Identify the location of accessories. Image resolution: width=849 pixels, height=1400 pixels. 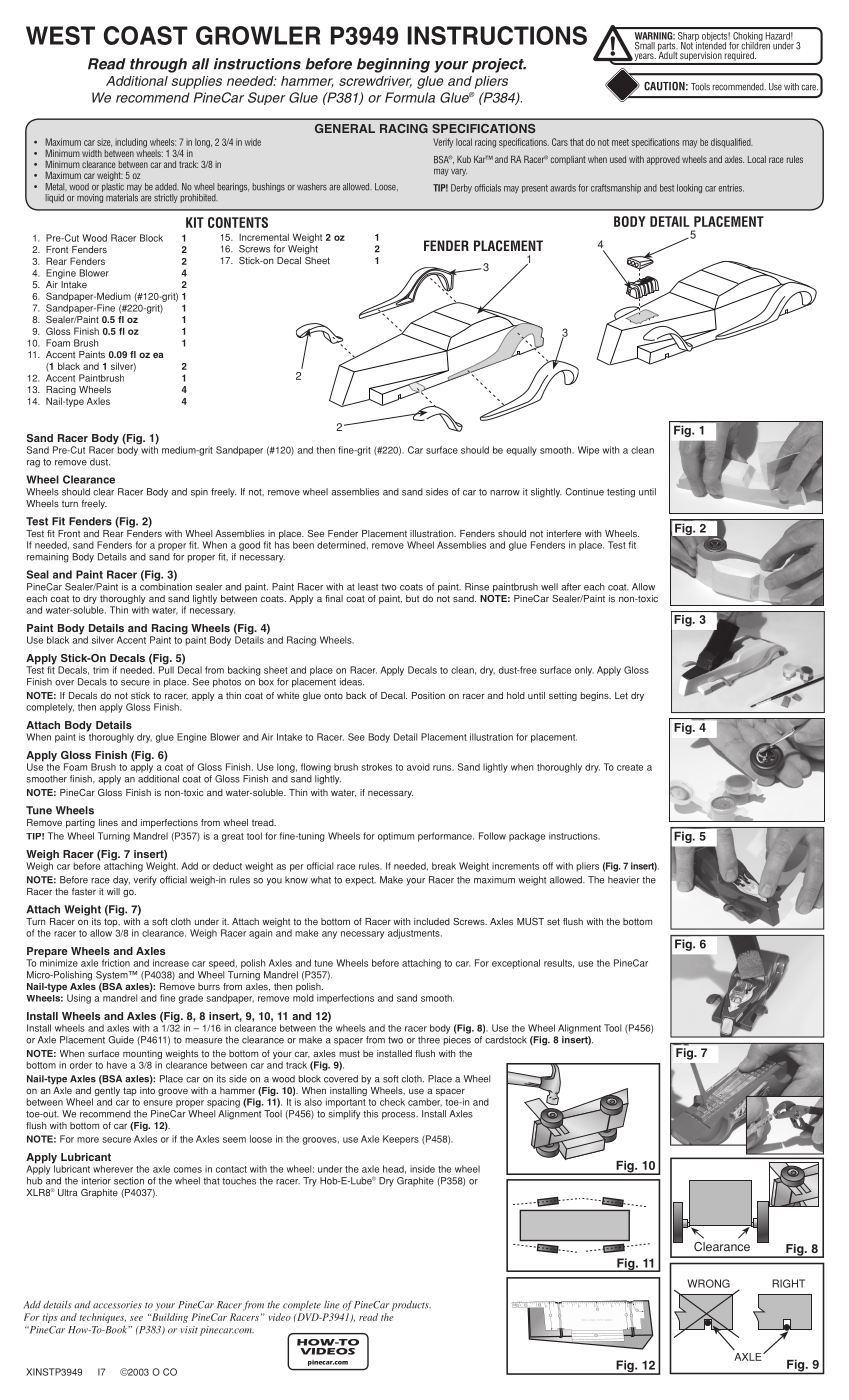
(117, 1305).
